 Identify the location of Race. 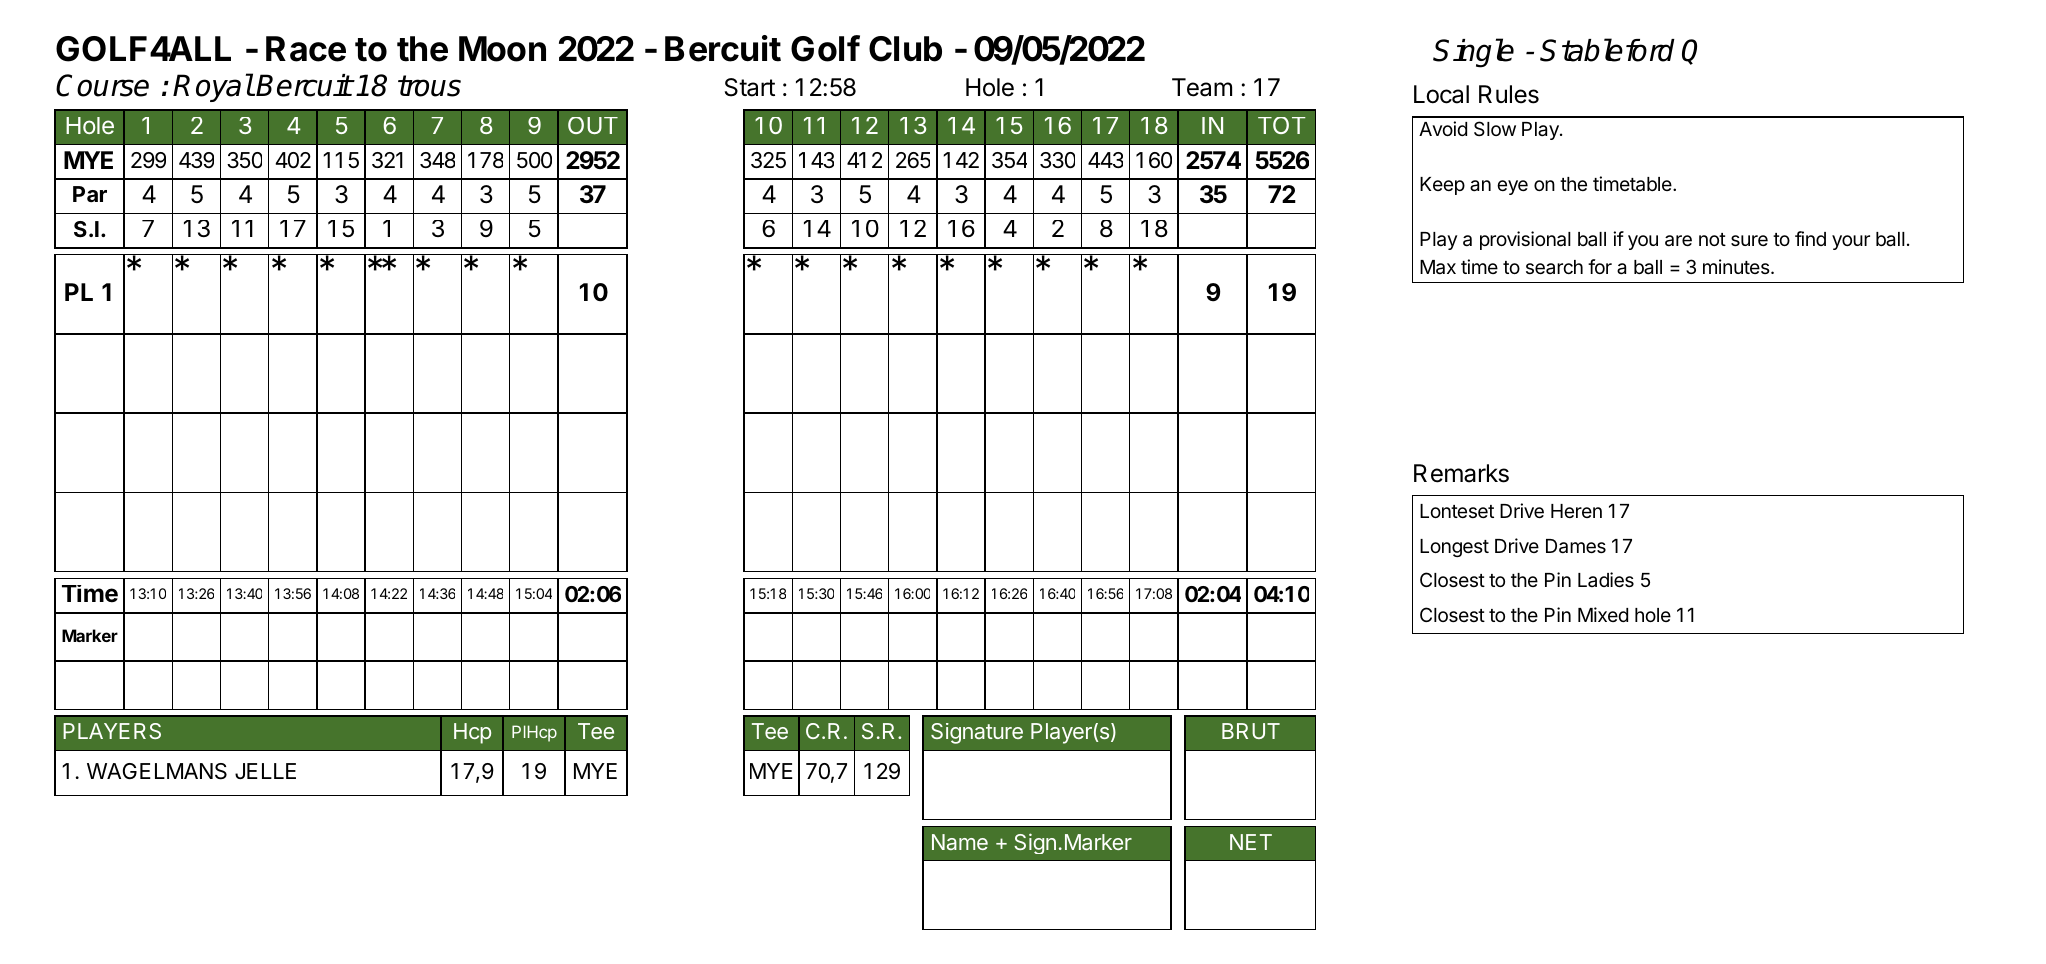
(306, 49).
